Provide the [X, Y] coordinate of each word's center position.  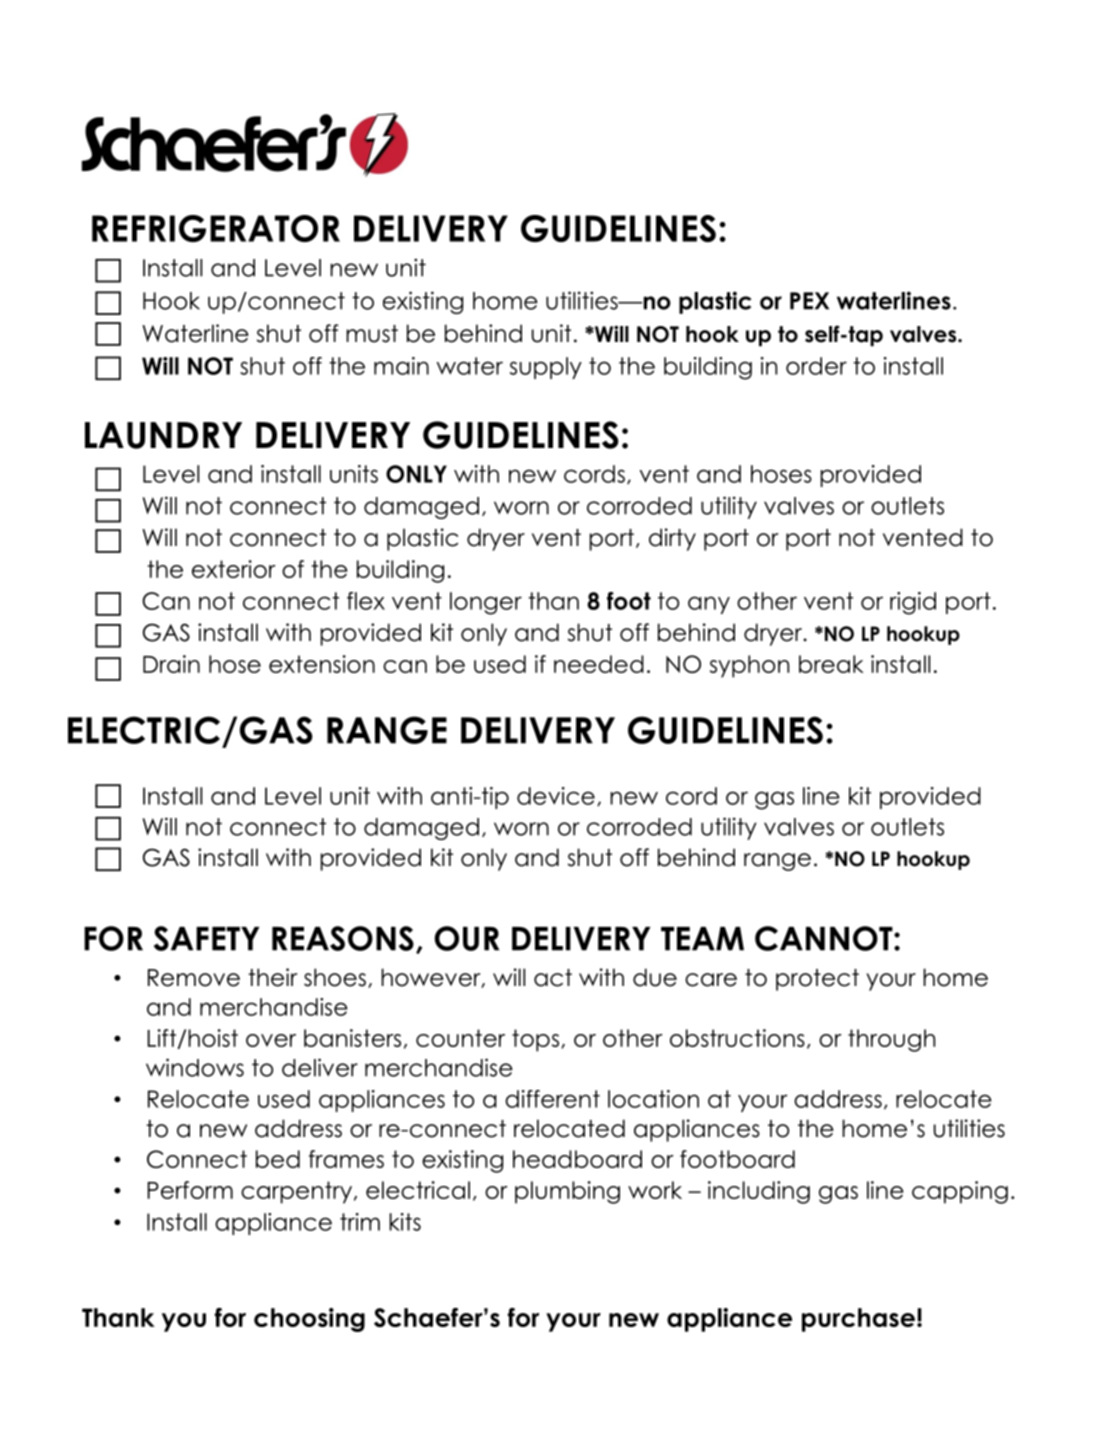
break [831, 664]
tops [535, 1040]
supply [546, 368]
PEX [809, 301]
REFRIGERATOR [216, 228]
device [556, 796]
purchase [858, 1320]
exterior [234, 569]
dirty [672, 539]
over [271, 1040]
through [891, 1040]
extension [322, 664]
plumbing [567, 1192]
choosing [309, 1320]
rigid [913, 603]
